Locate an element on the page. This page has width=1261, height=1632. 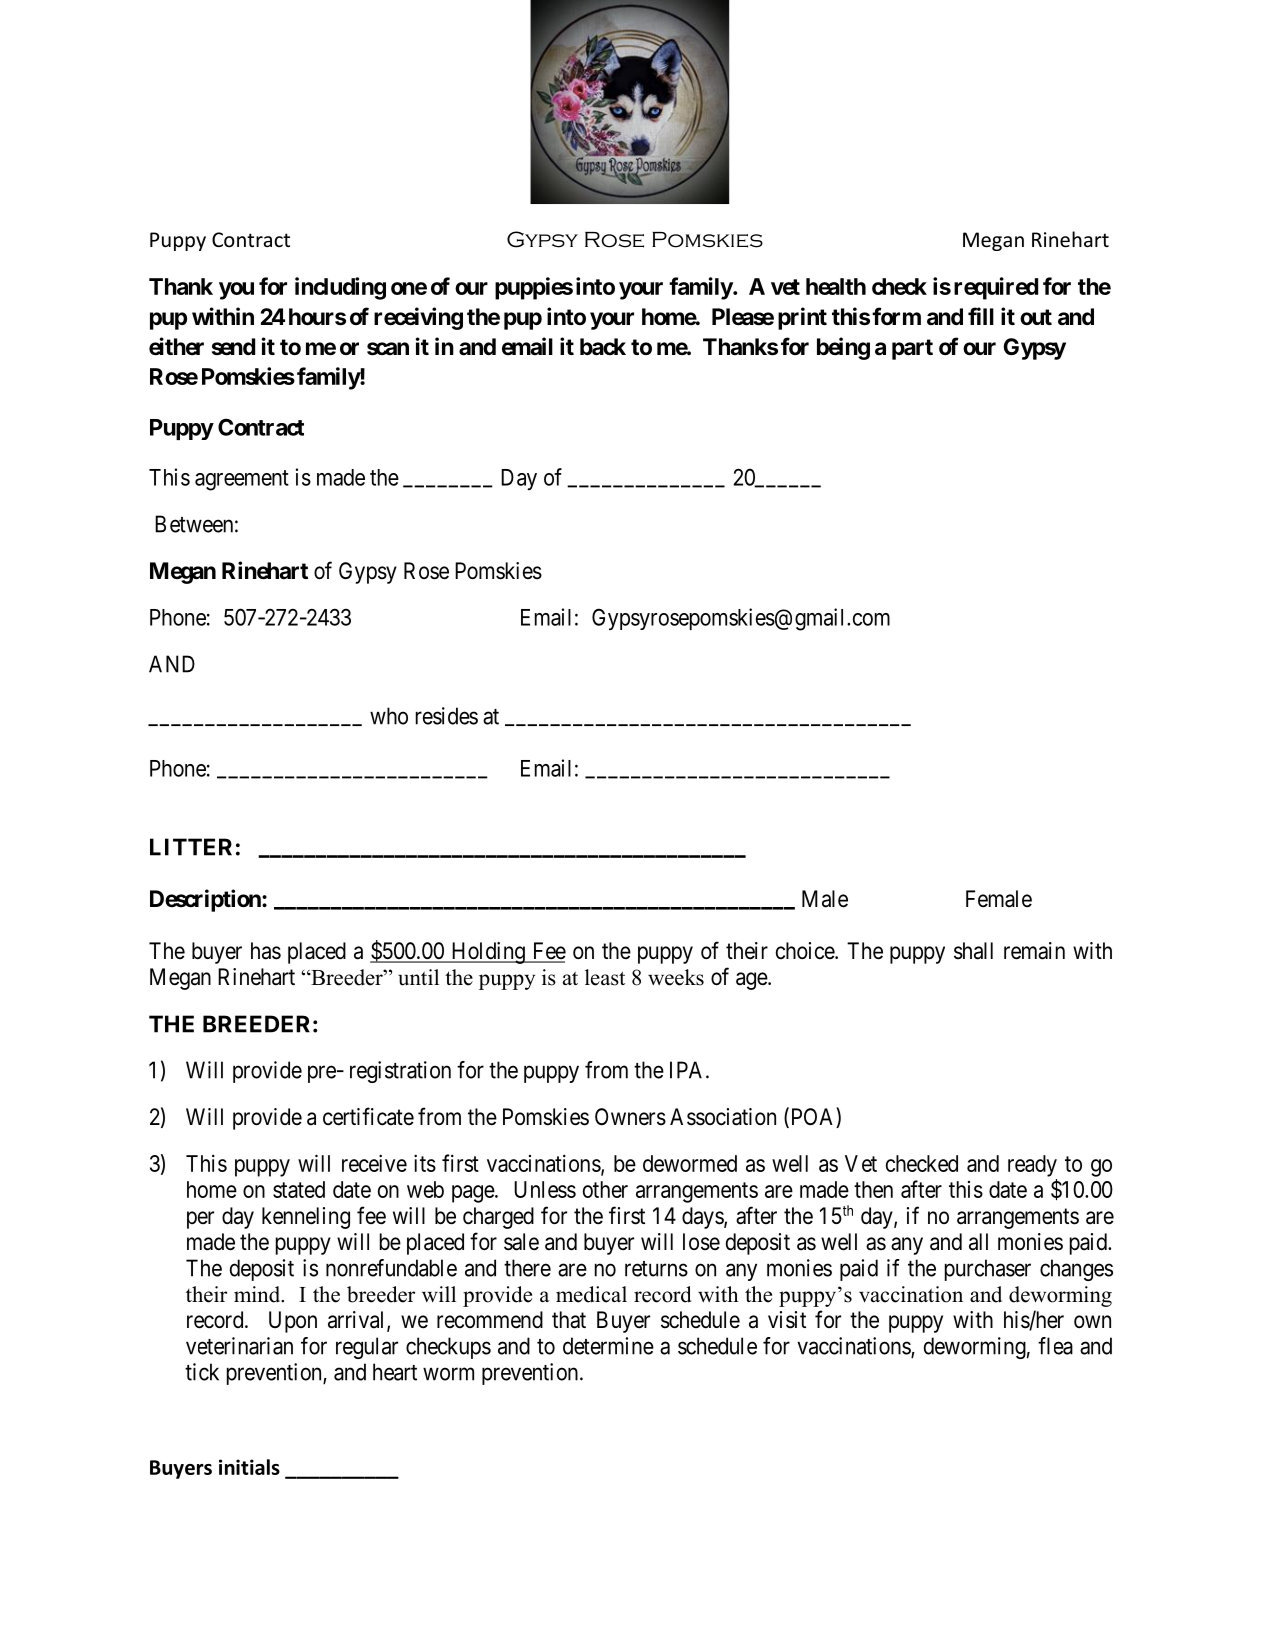
IPA is located at coordinates (688, 1070).
